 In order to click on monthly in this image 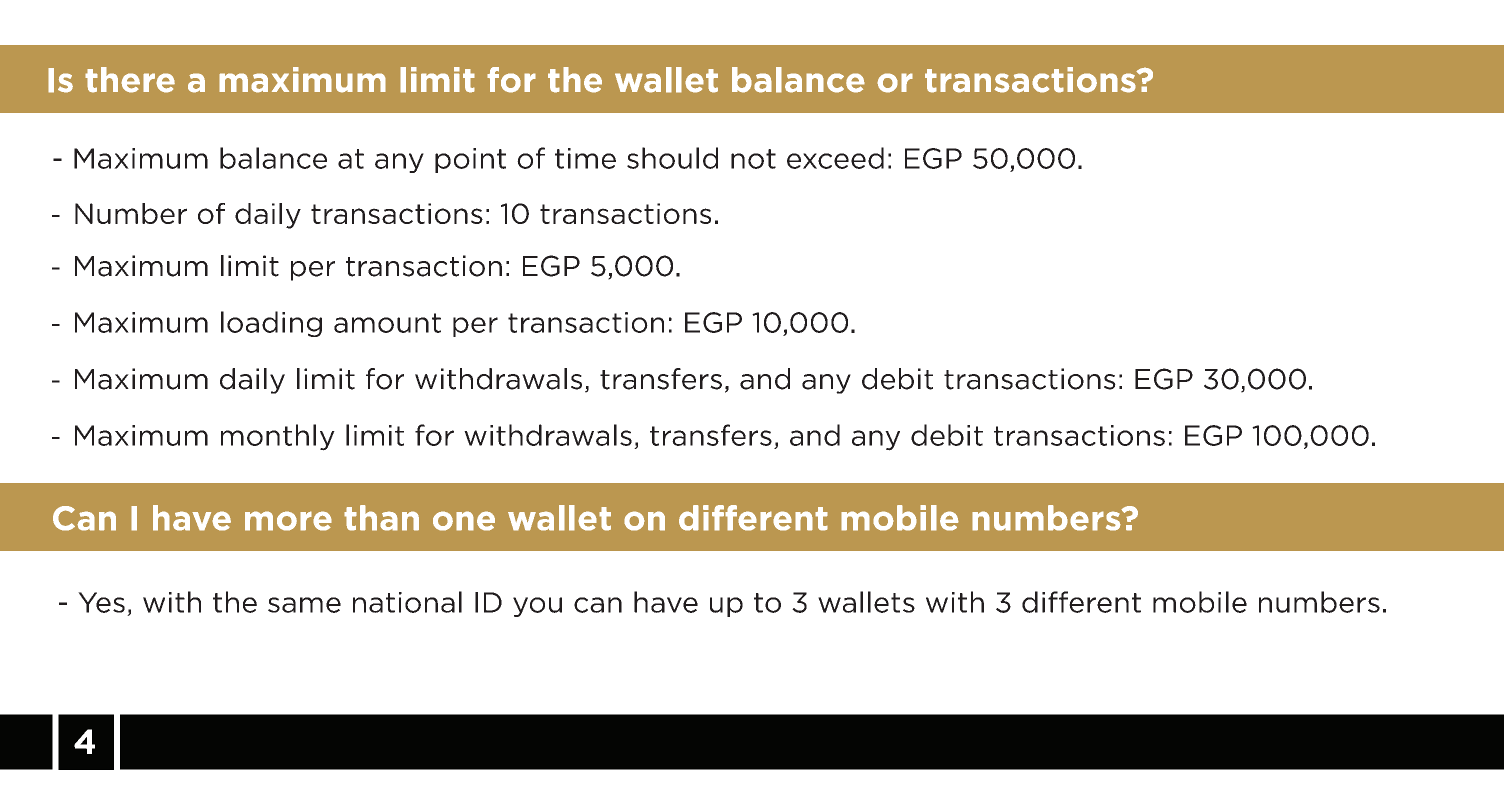, I will do `click(278, 437)`.
